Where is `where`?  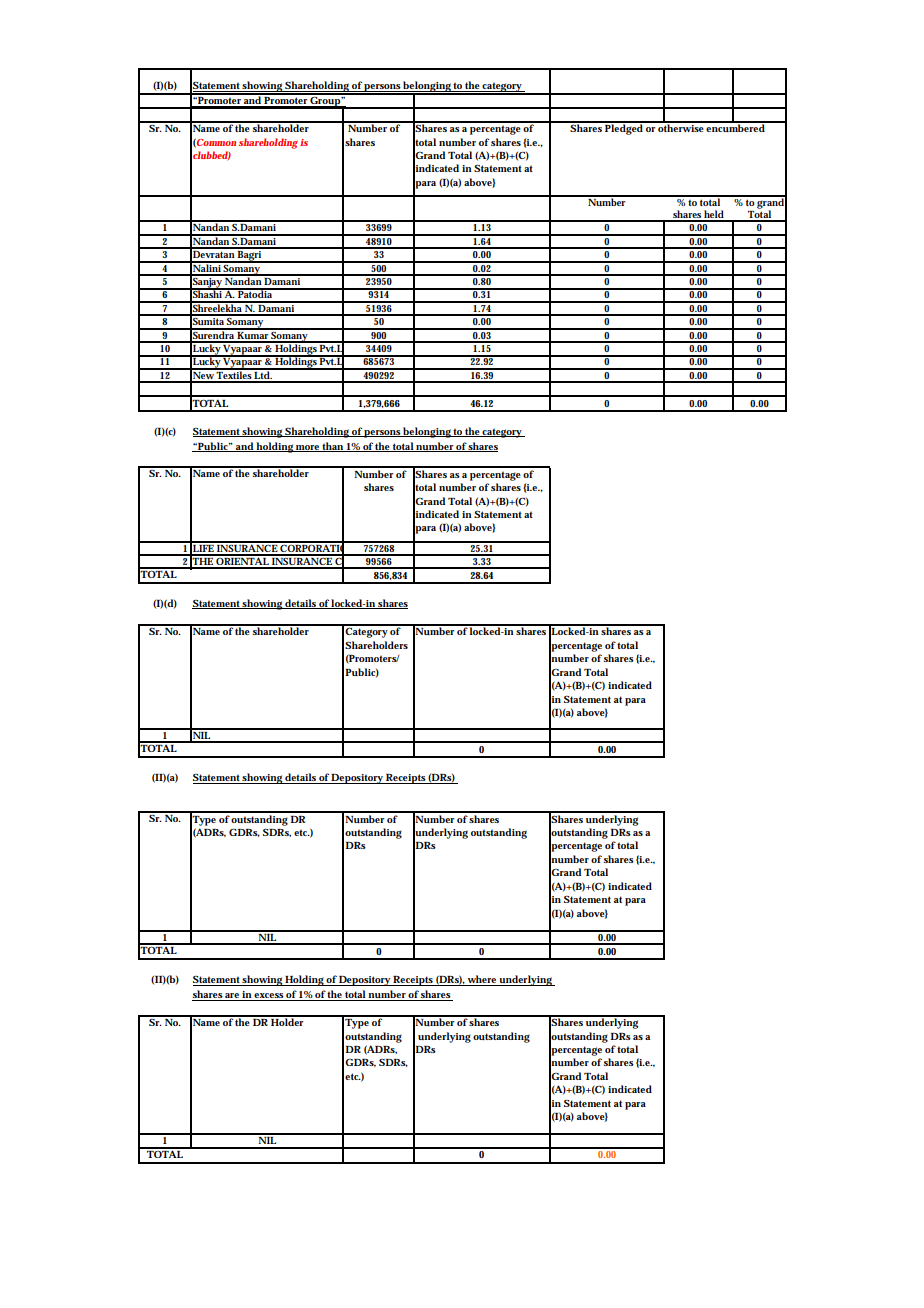
where is located at coordinates (482, 980).
